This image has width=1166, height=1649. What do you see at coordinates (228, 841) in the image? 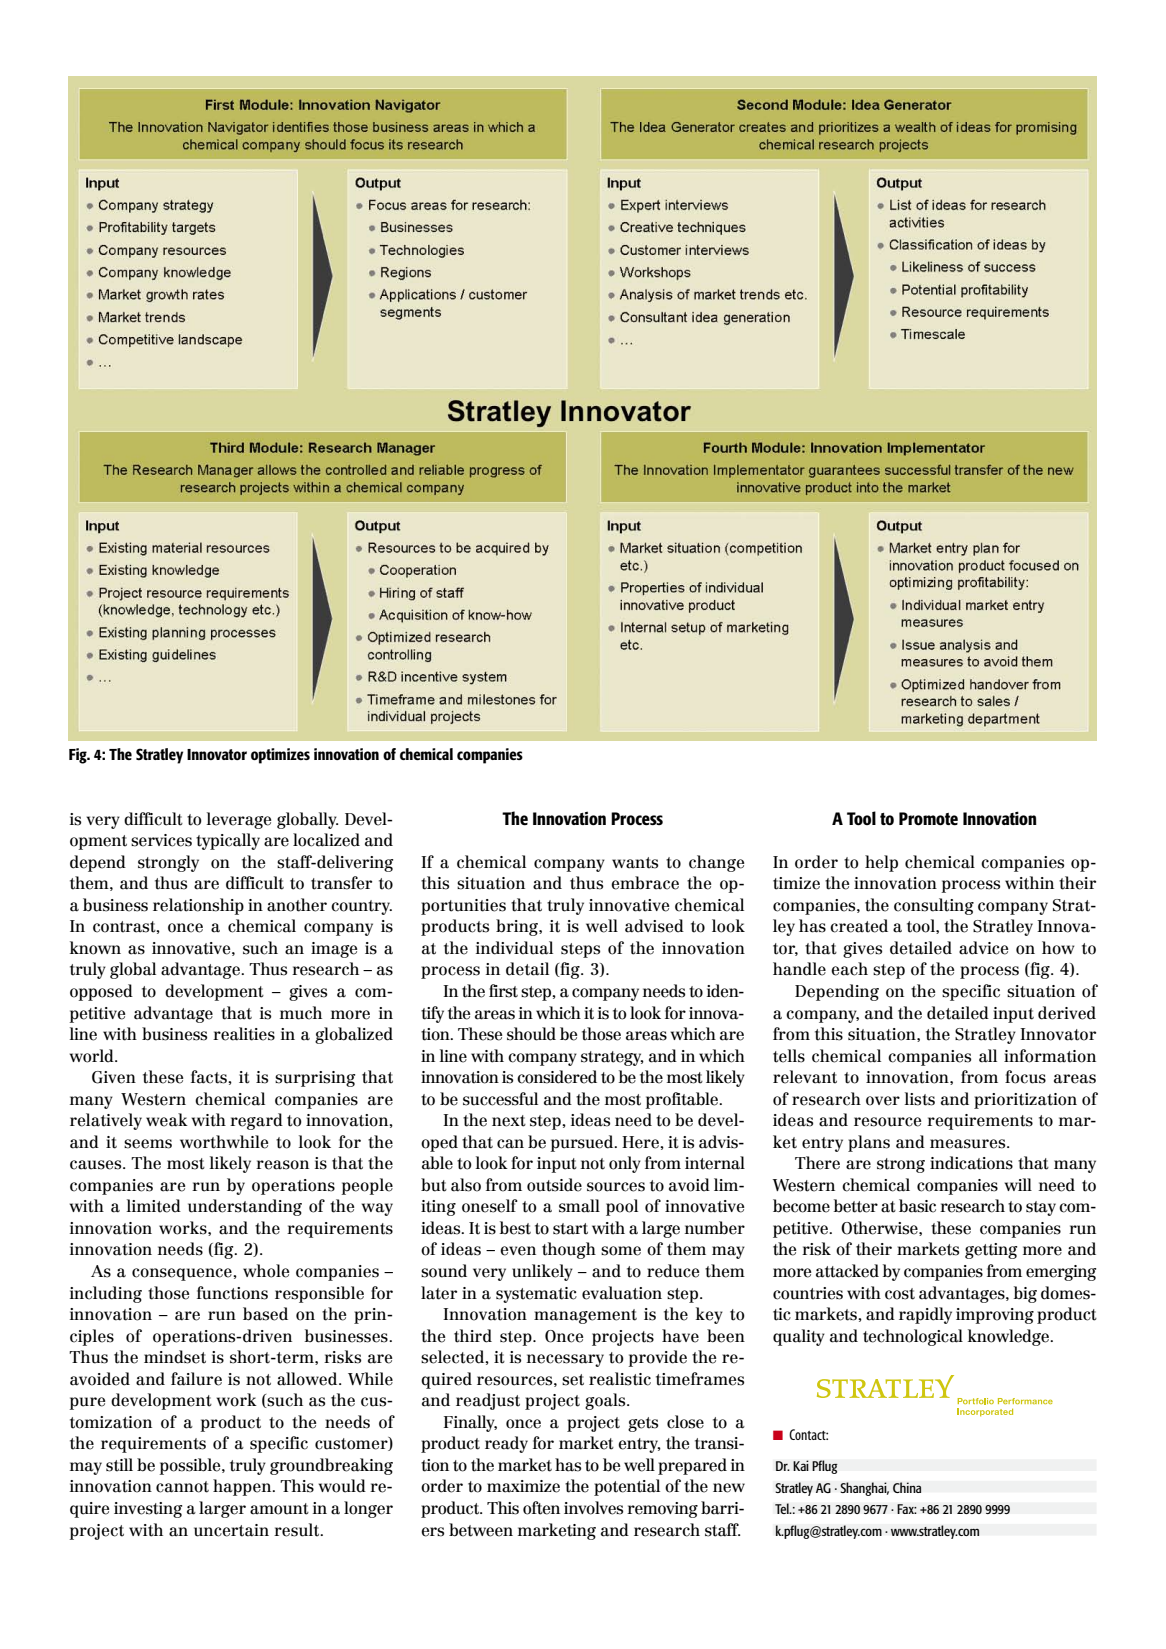
I see `typically` at bounding box center [228, 841].
